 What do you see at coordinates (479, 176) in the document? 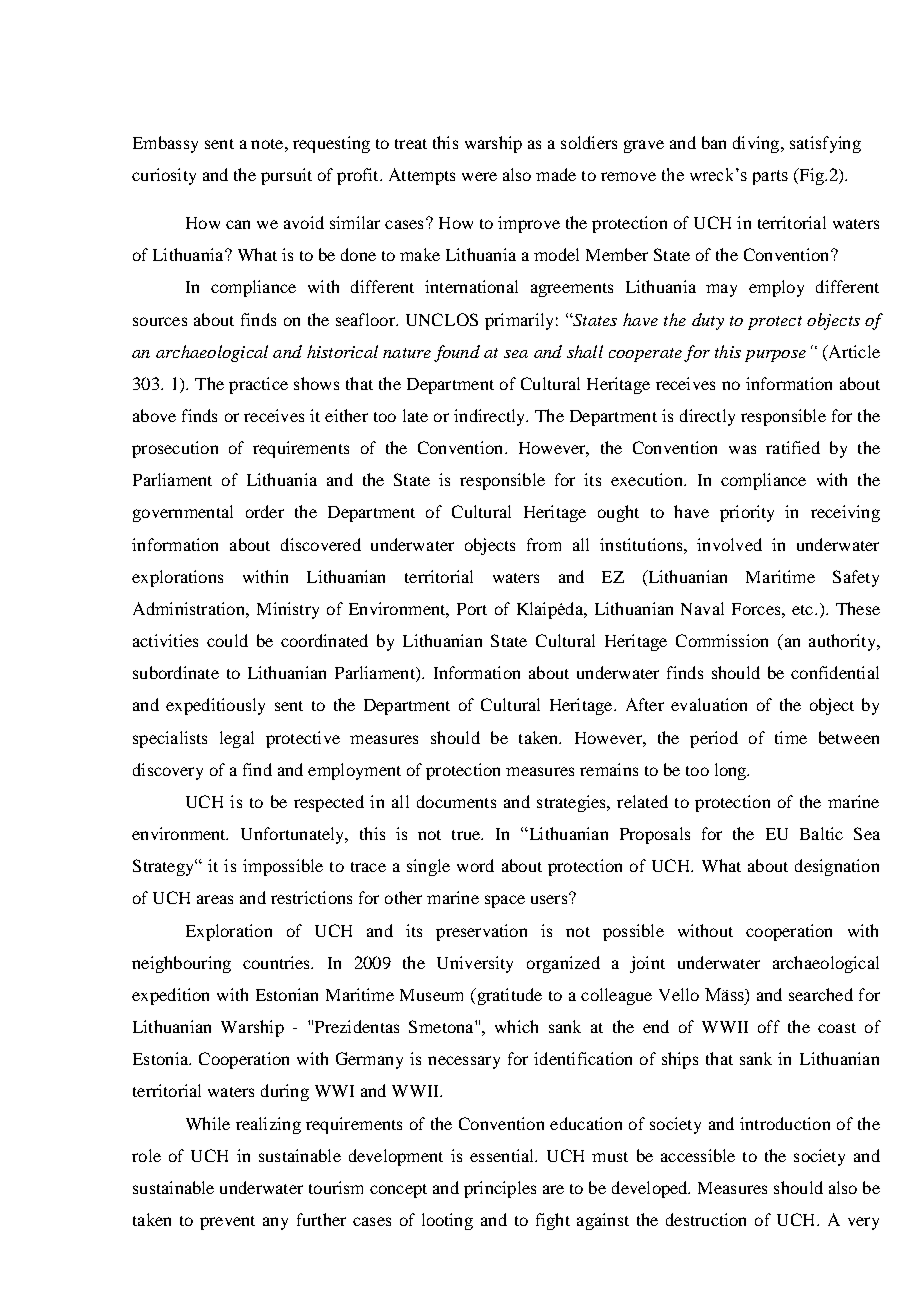
I see `were` at bounding box center [479, 176].
